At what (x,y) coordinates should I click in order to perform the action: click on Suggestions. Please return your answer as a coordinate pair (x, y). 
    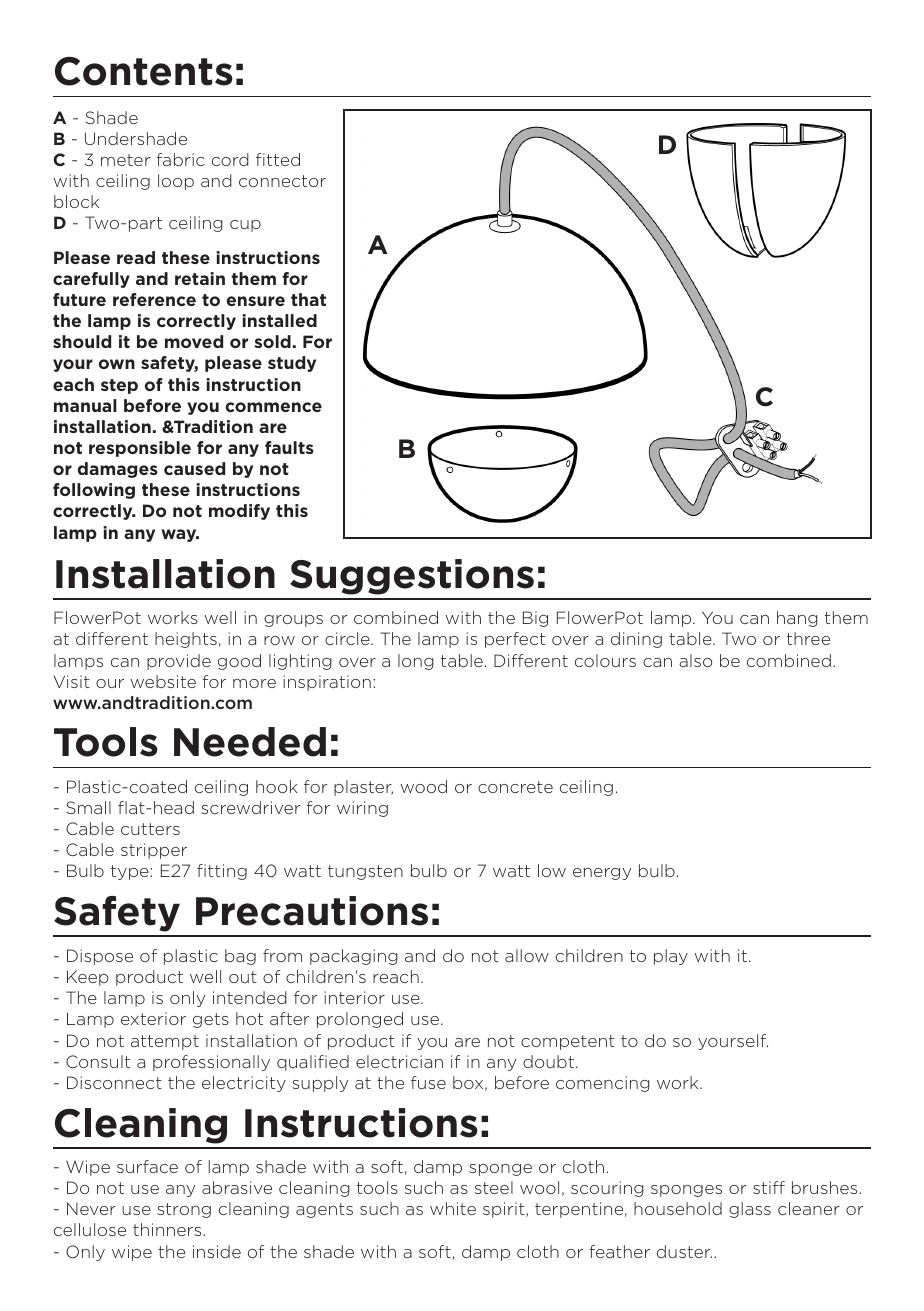
    Looking at the image, I should click on (412, 577).
